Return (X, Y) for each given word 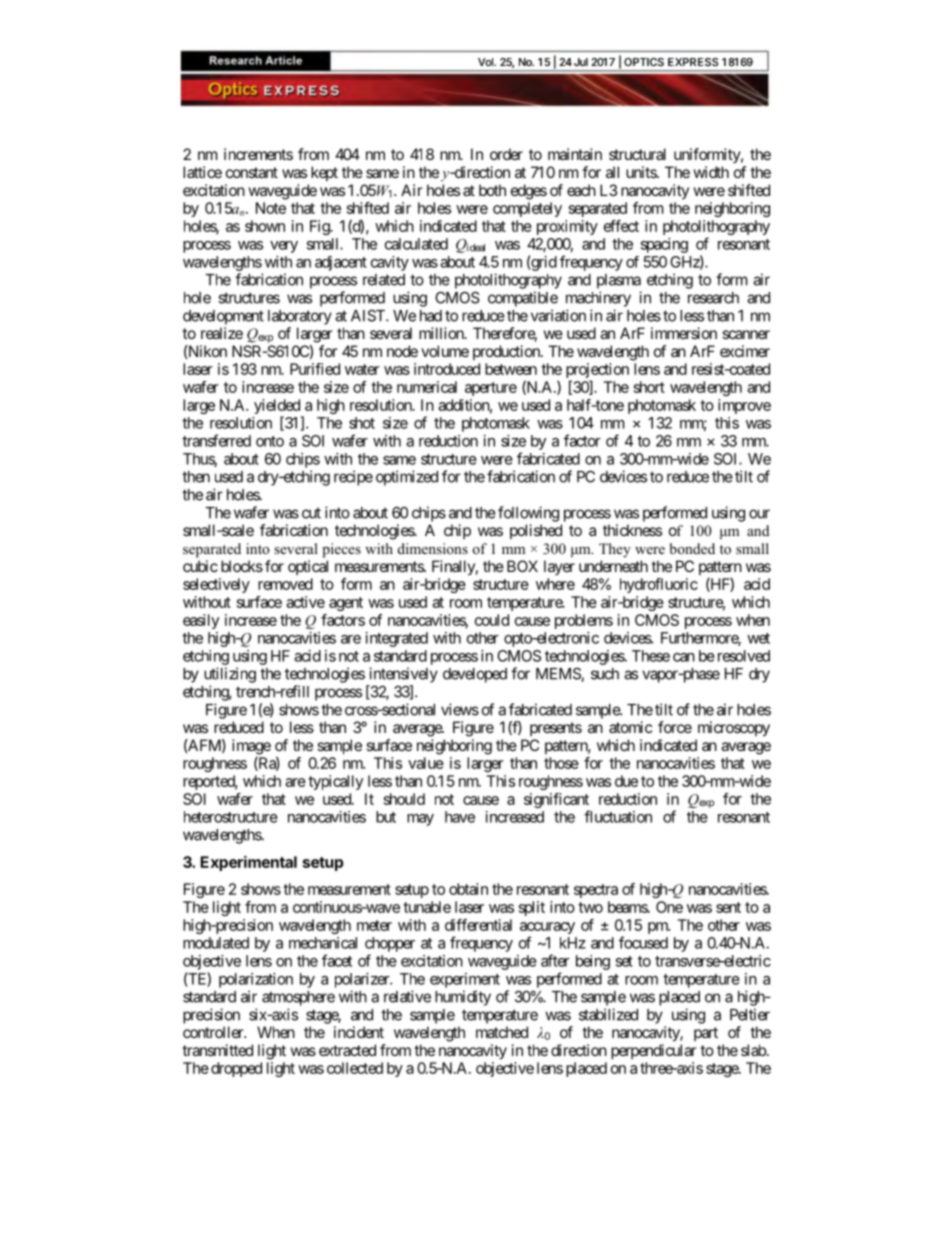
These (651, 656)
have (460, 817)
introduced (447, 369)
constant (252, 172)
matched (502, 1032)
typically (335, 782)
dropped (236, 1069)
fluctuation (618, 816)
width (711, 172)
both (492, 190)
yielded (278, 408)
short (649, 387)
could (492, 620)
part (706, 1034)
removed (285, 584)
